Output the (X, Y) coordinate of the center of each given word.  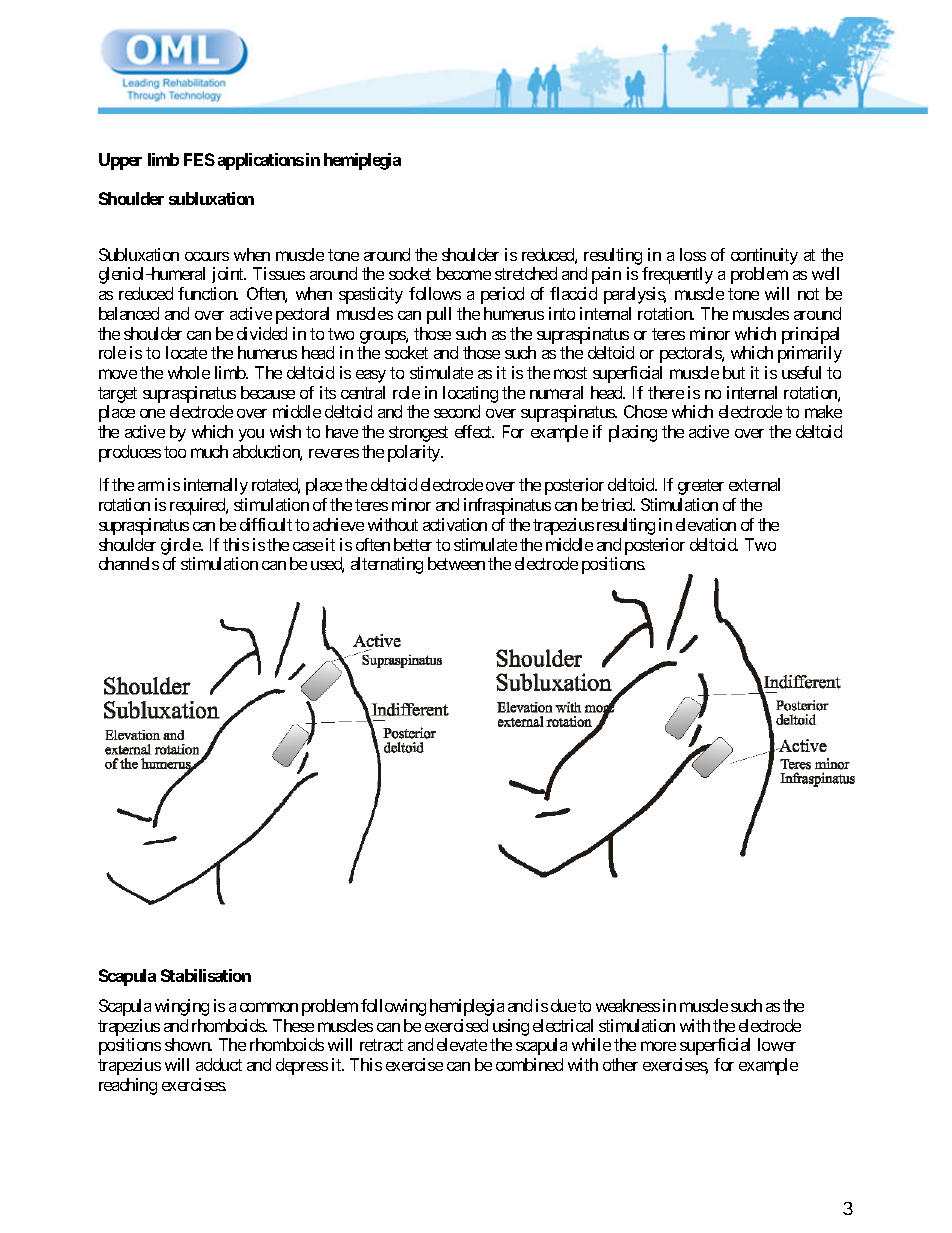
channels (129, 563)
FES (199, 159)
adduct (219, 1064)
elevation (706, 524)
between (456, 563)
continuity (764, 258)
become (464, 273)
